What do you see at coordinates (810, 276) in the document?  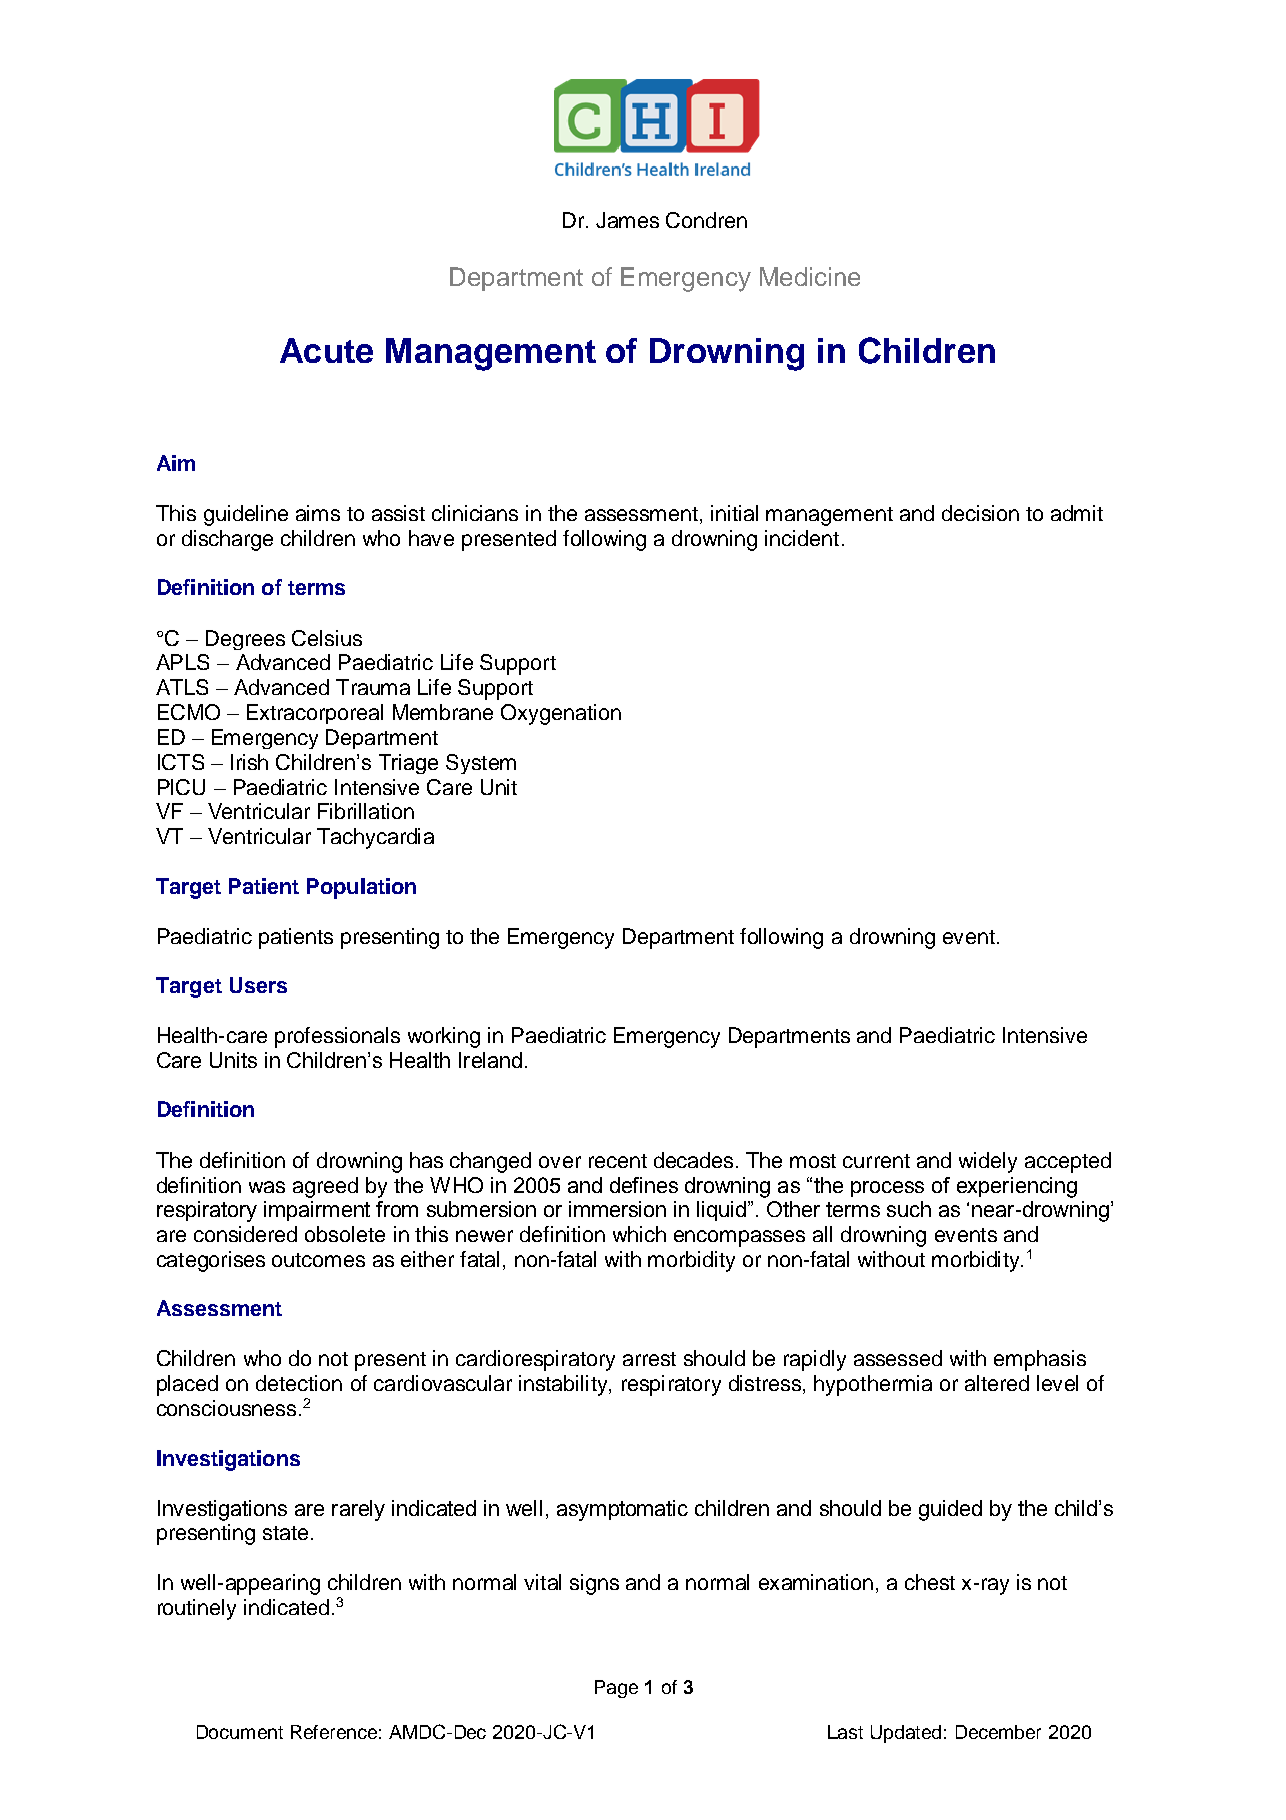 I see `Medicine` at bounding box center [810, 276].
